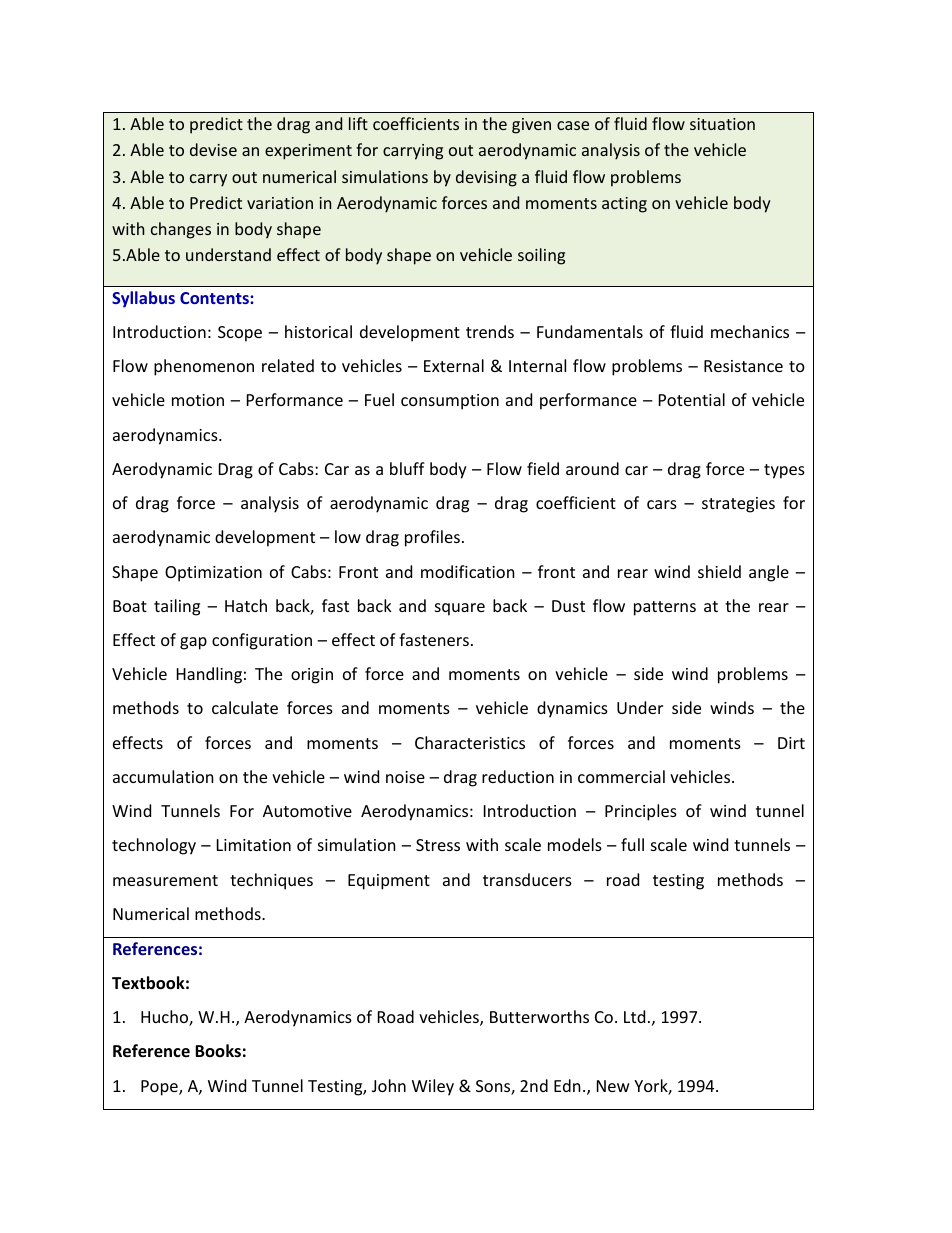 The width and height of the page is (952, 1233). I want to click on devise, so click(213, 149).
